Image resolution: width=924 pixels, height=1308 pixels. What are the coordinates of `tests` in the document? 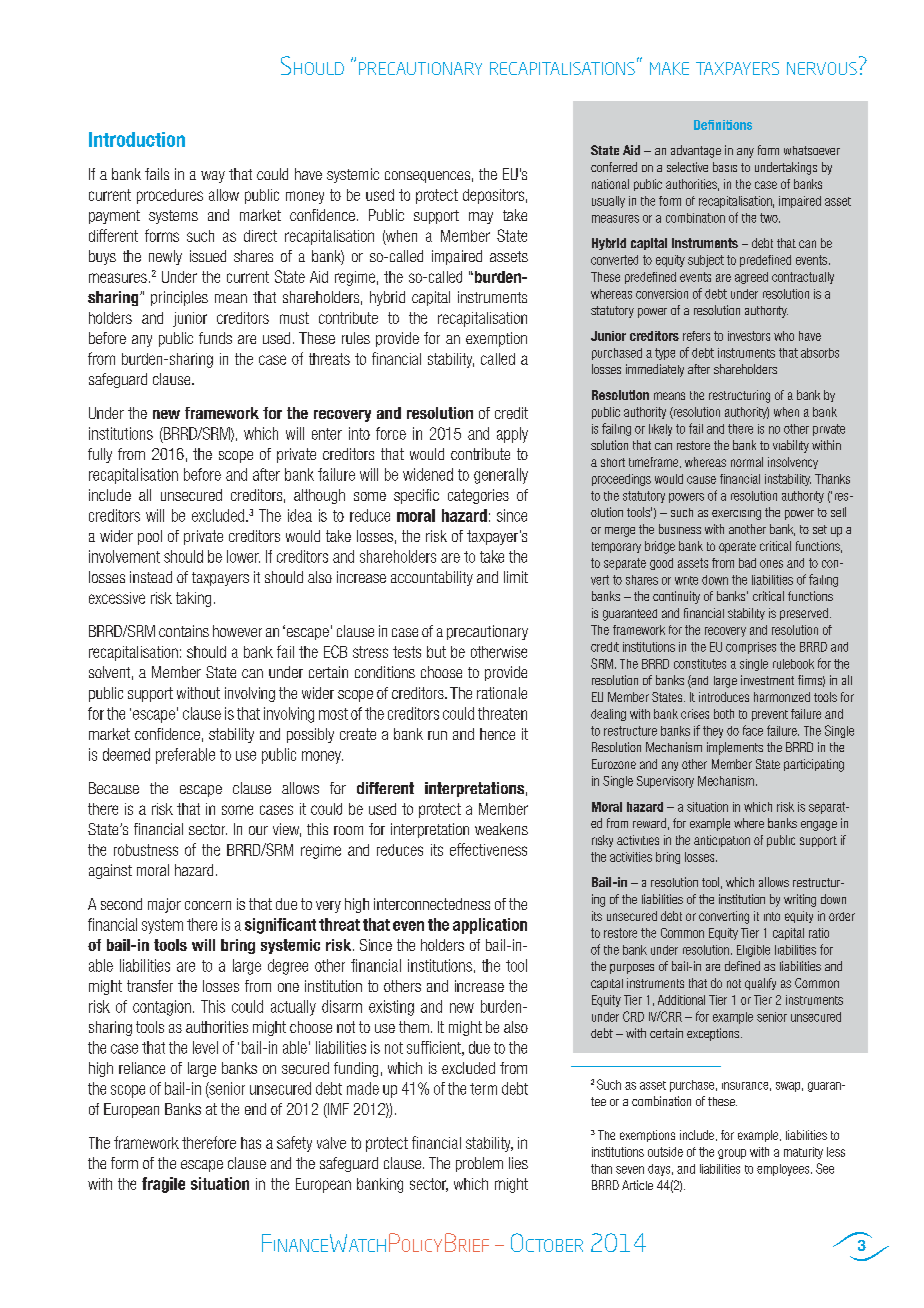 It's located at (407, 652).
